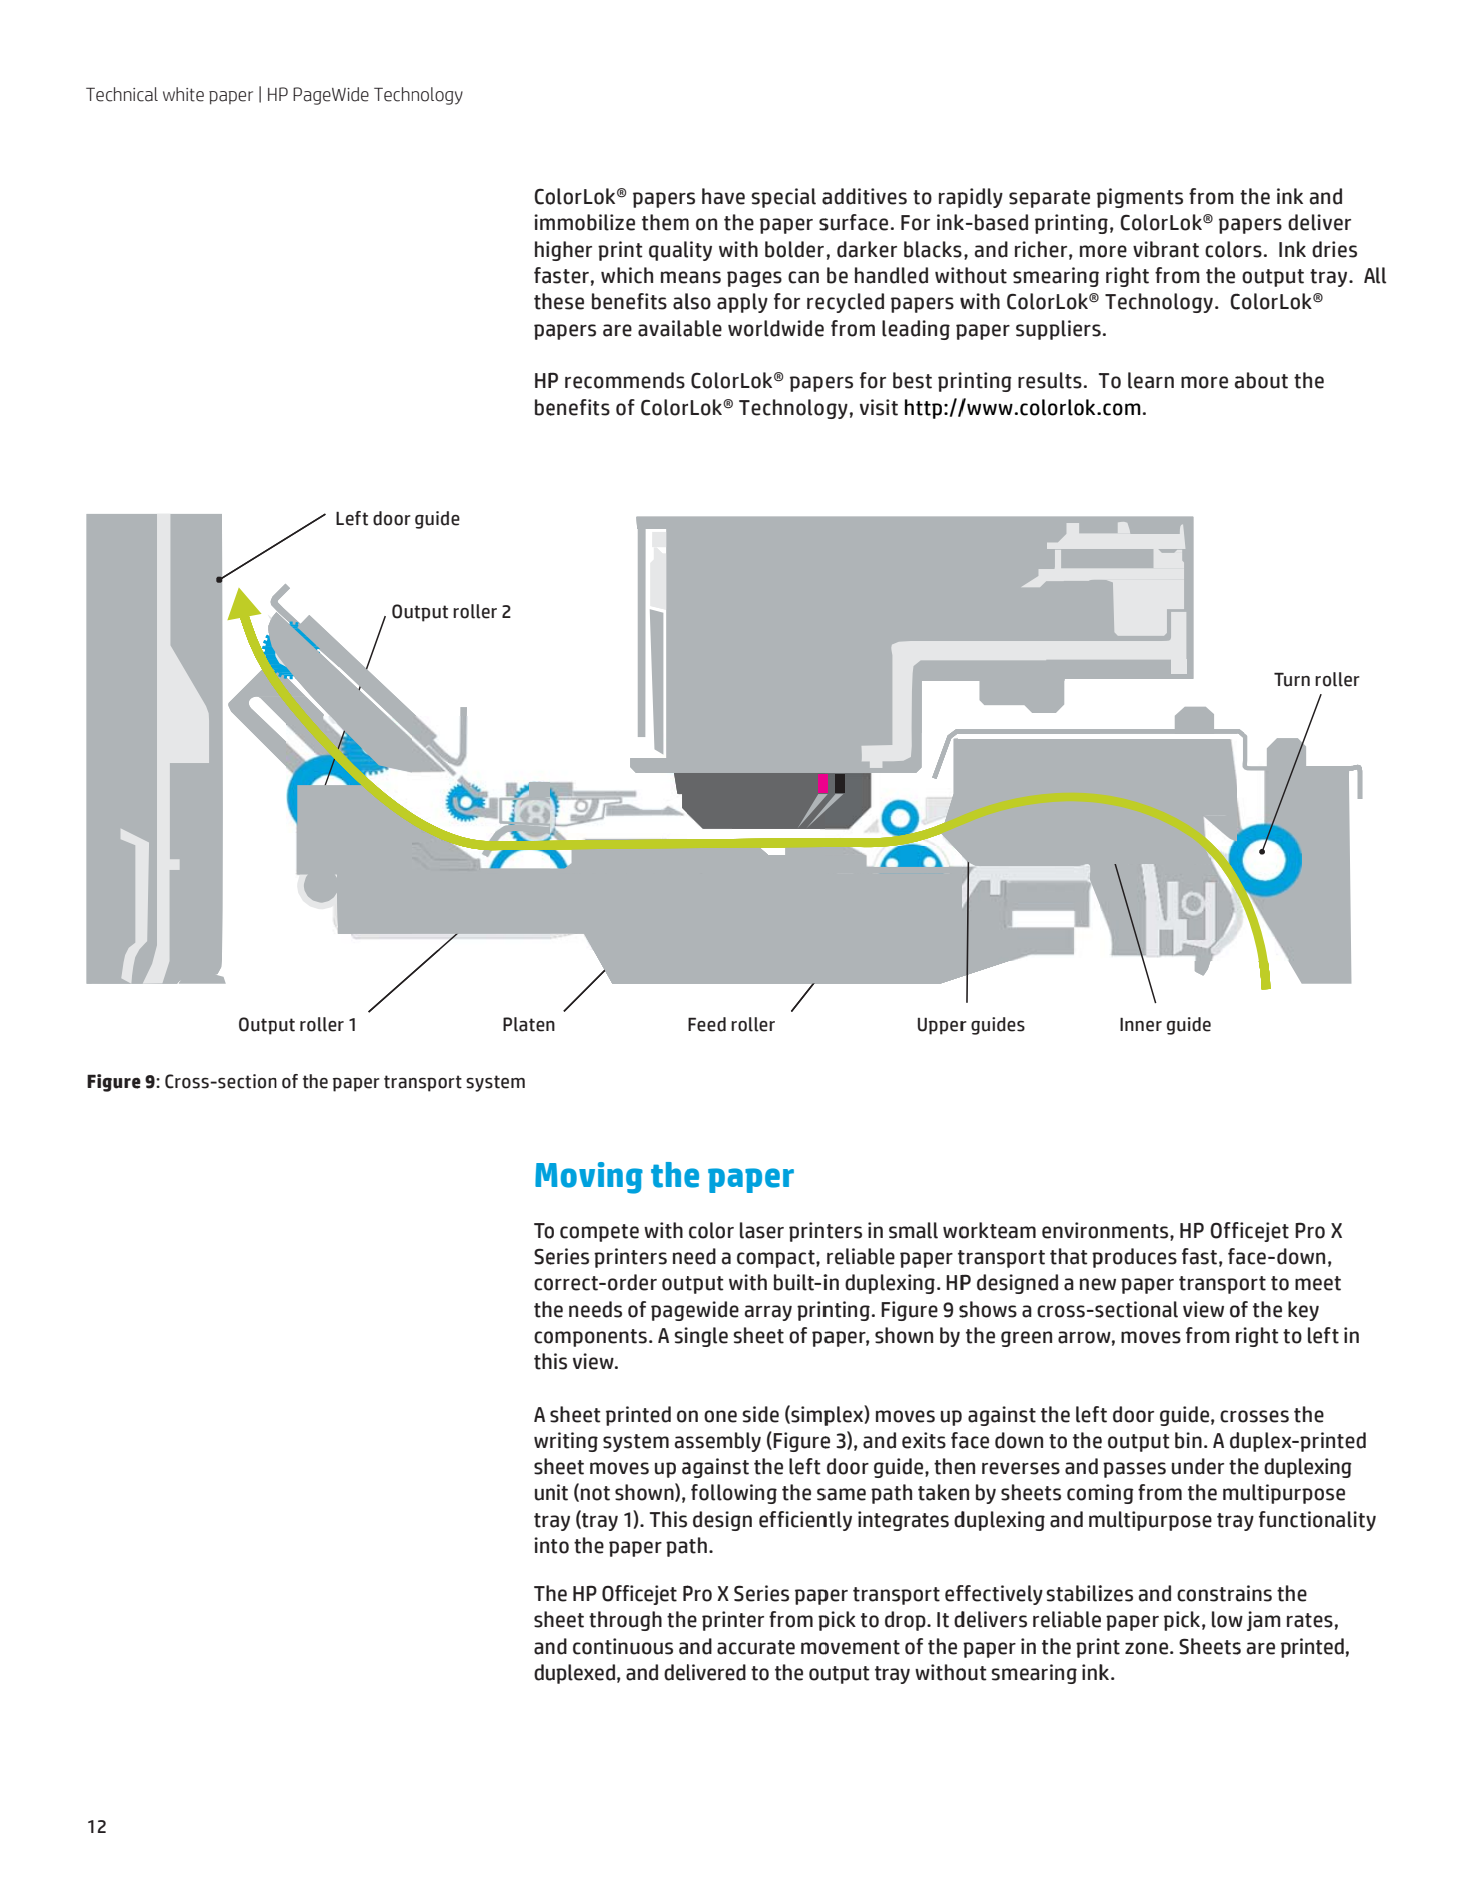  I want to click on more, so click(1204, 382).
